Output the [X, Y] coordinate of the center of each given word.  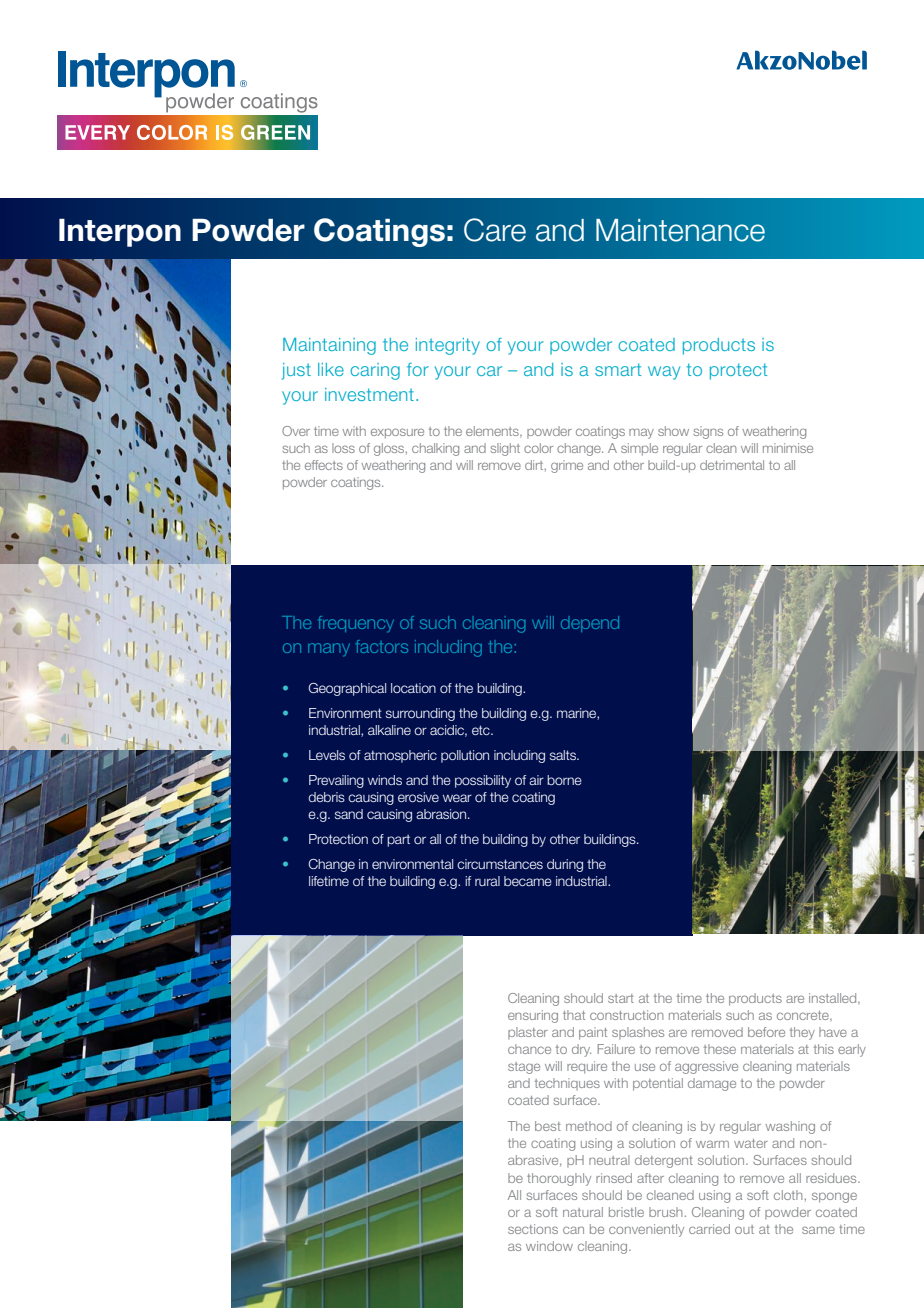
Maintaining [329, 346]
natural [583, 1212]
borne [564, 780]
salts [564, 755]
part [398, 840]
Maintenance [680, 230]
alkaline [389, 730]
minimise [788, 448]
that [574, 1015]
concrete [804, 1016]
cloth [788, 1195]
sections [533, 1229]
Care [495, 230]
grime [567, 466]
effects [324, 465]
